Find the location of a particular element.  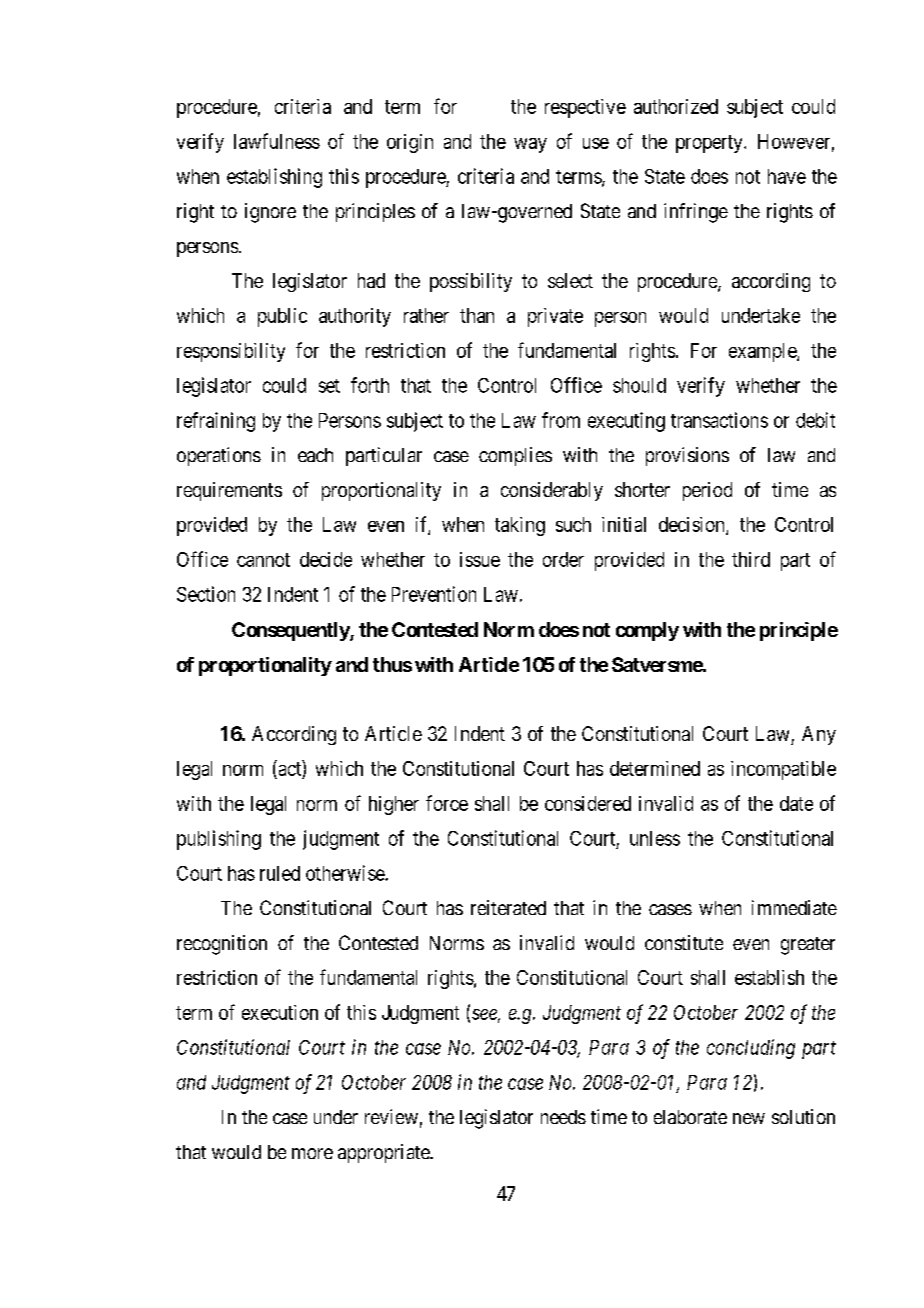

property is located at coordinates (710, 144).
